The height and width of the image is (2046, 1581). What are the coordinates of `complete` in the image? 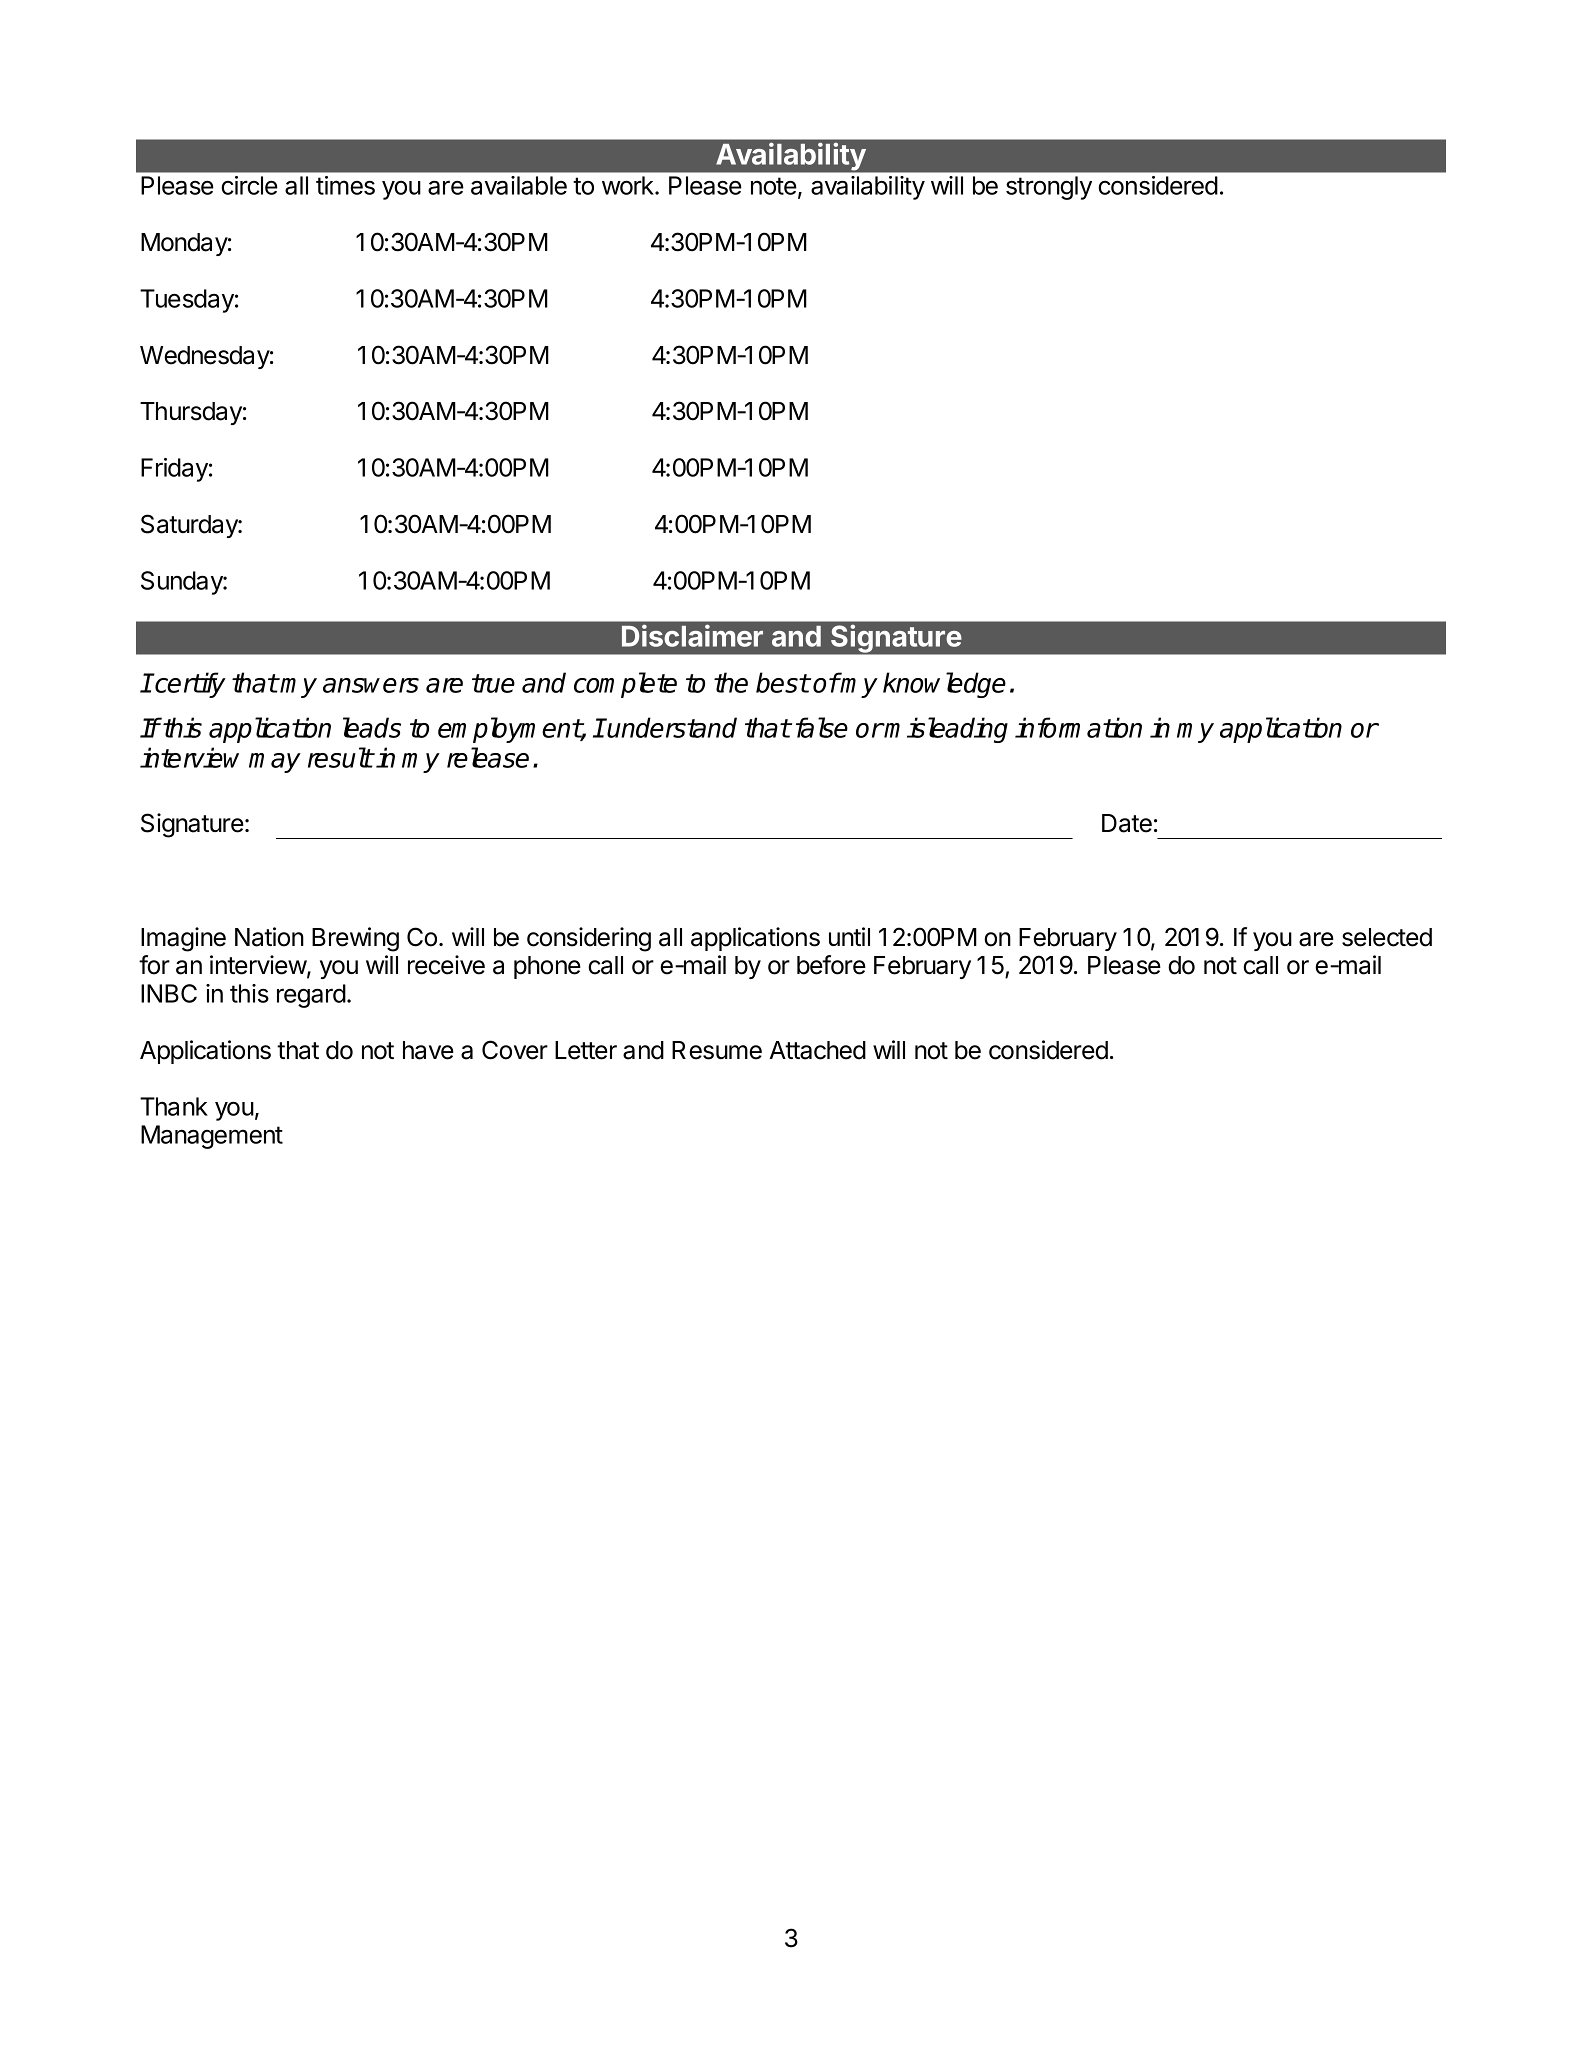 It's located at (625, 685).
